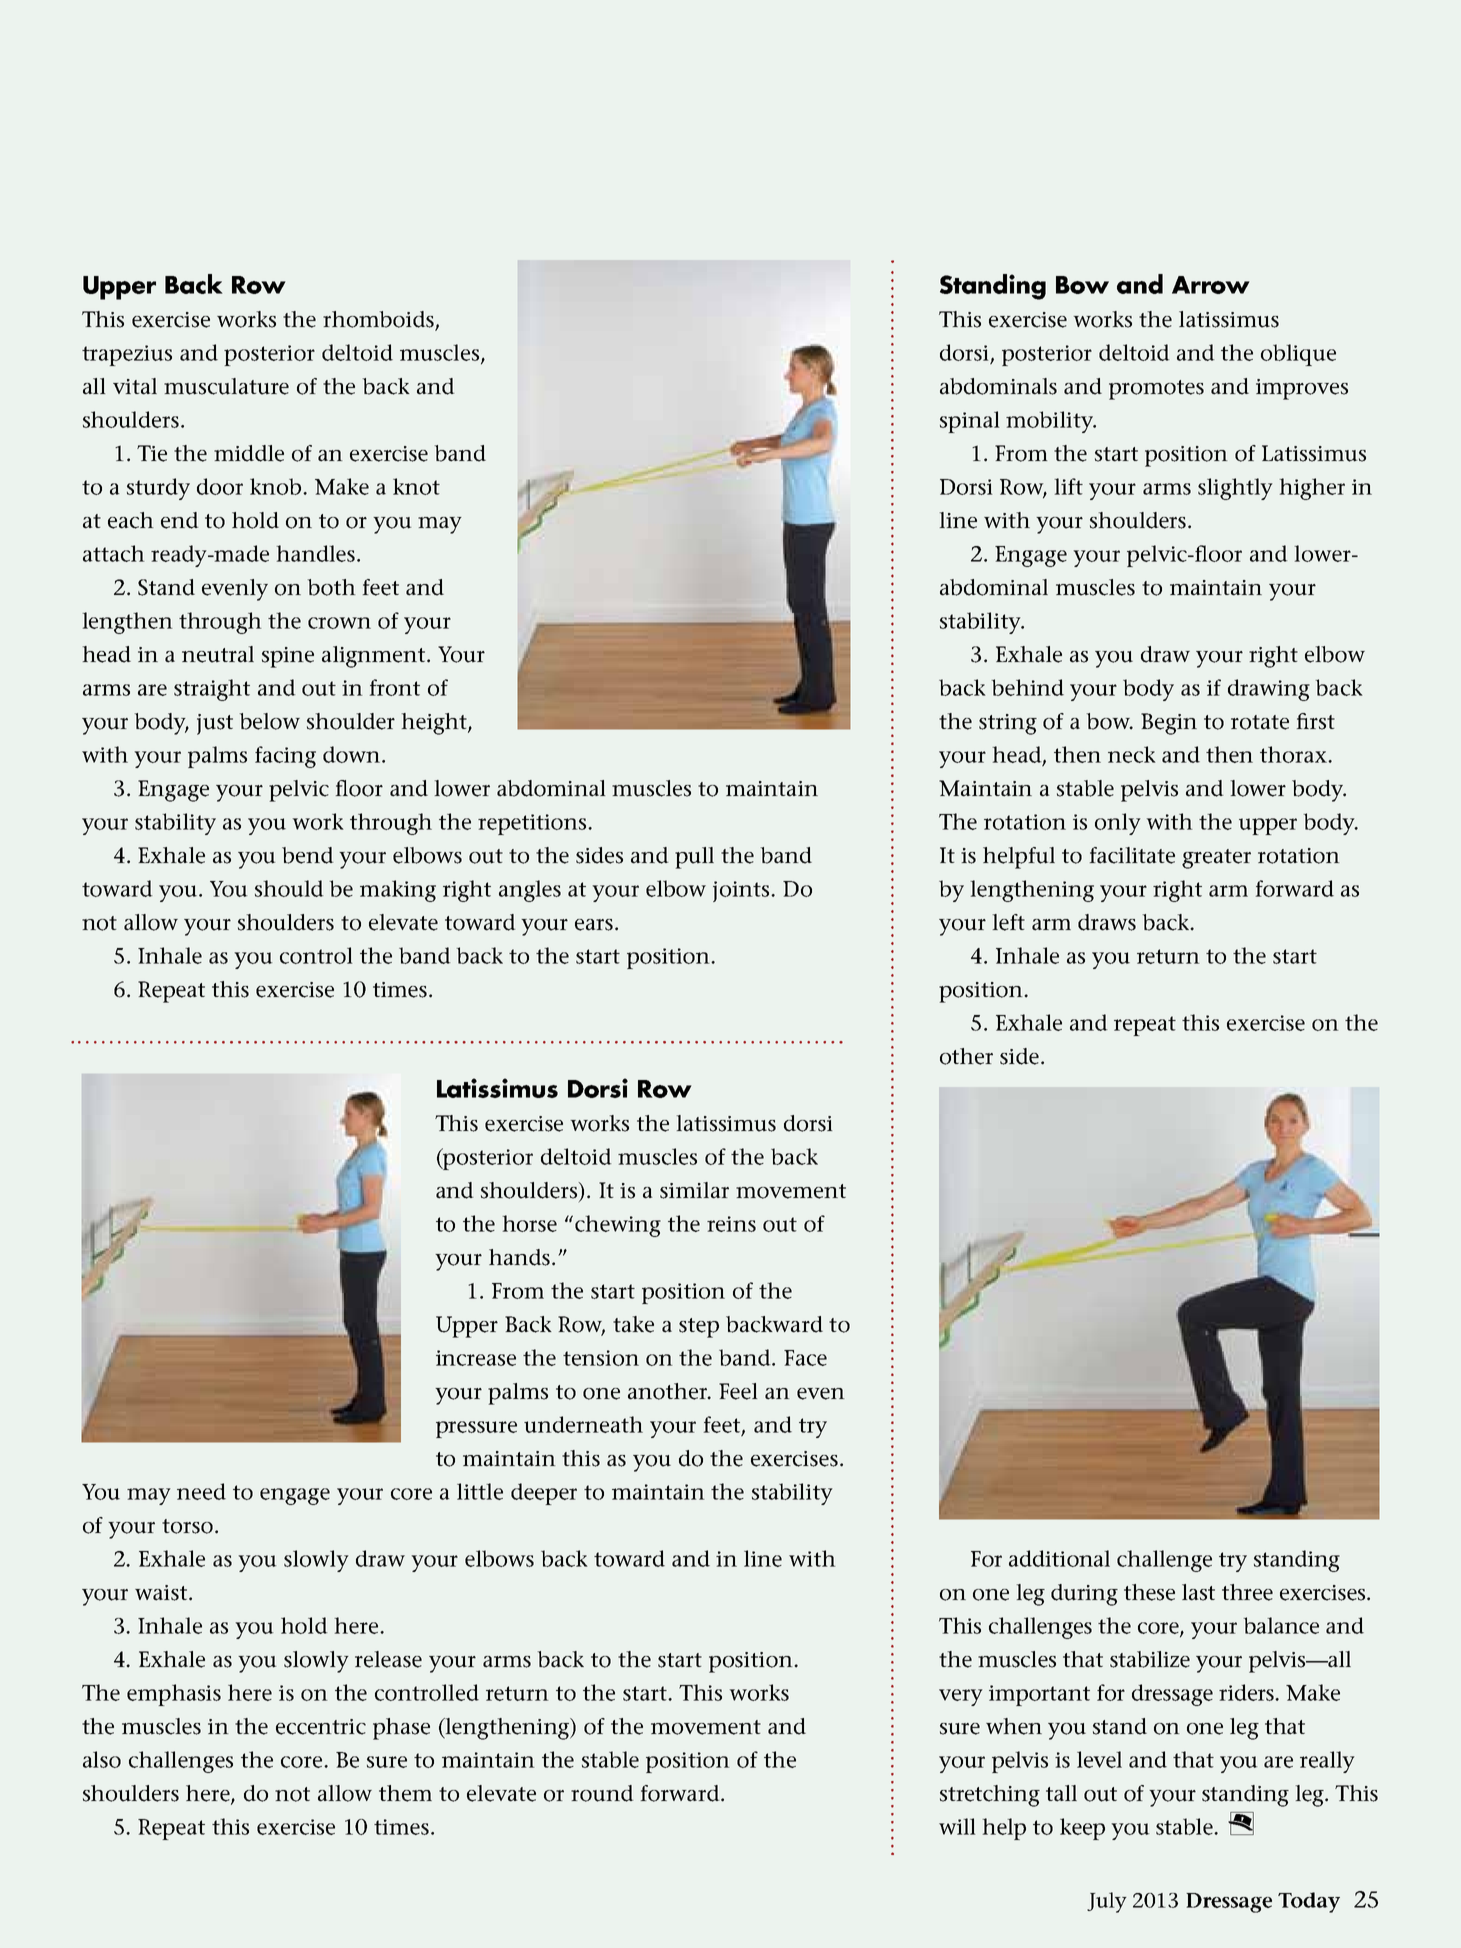 Image resolution: width=1461 pixels, height=1948 pixels. Describe the element at coordinates (308, 855) in the screenshot. I see `bend` at that location.
